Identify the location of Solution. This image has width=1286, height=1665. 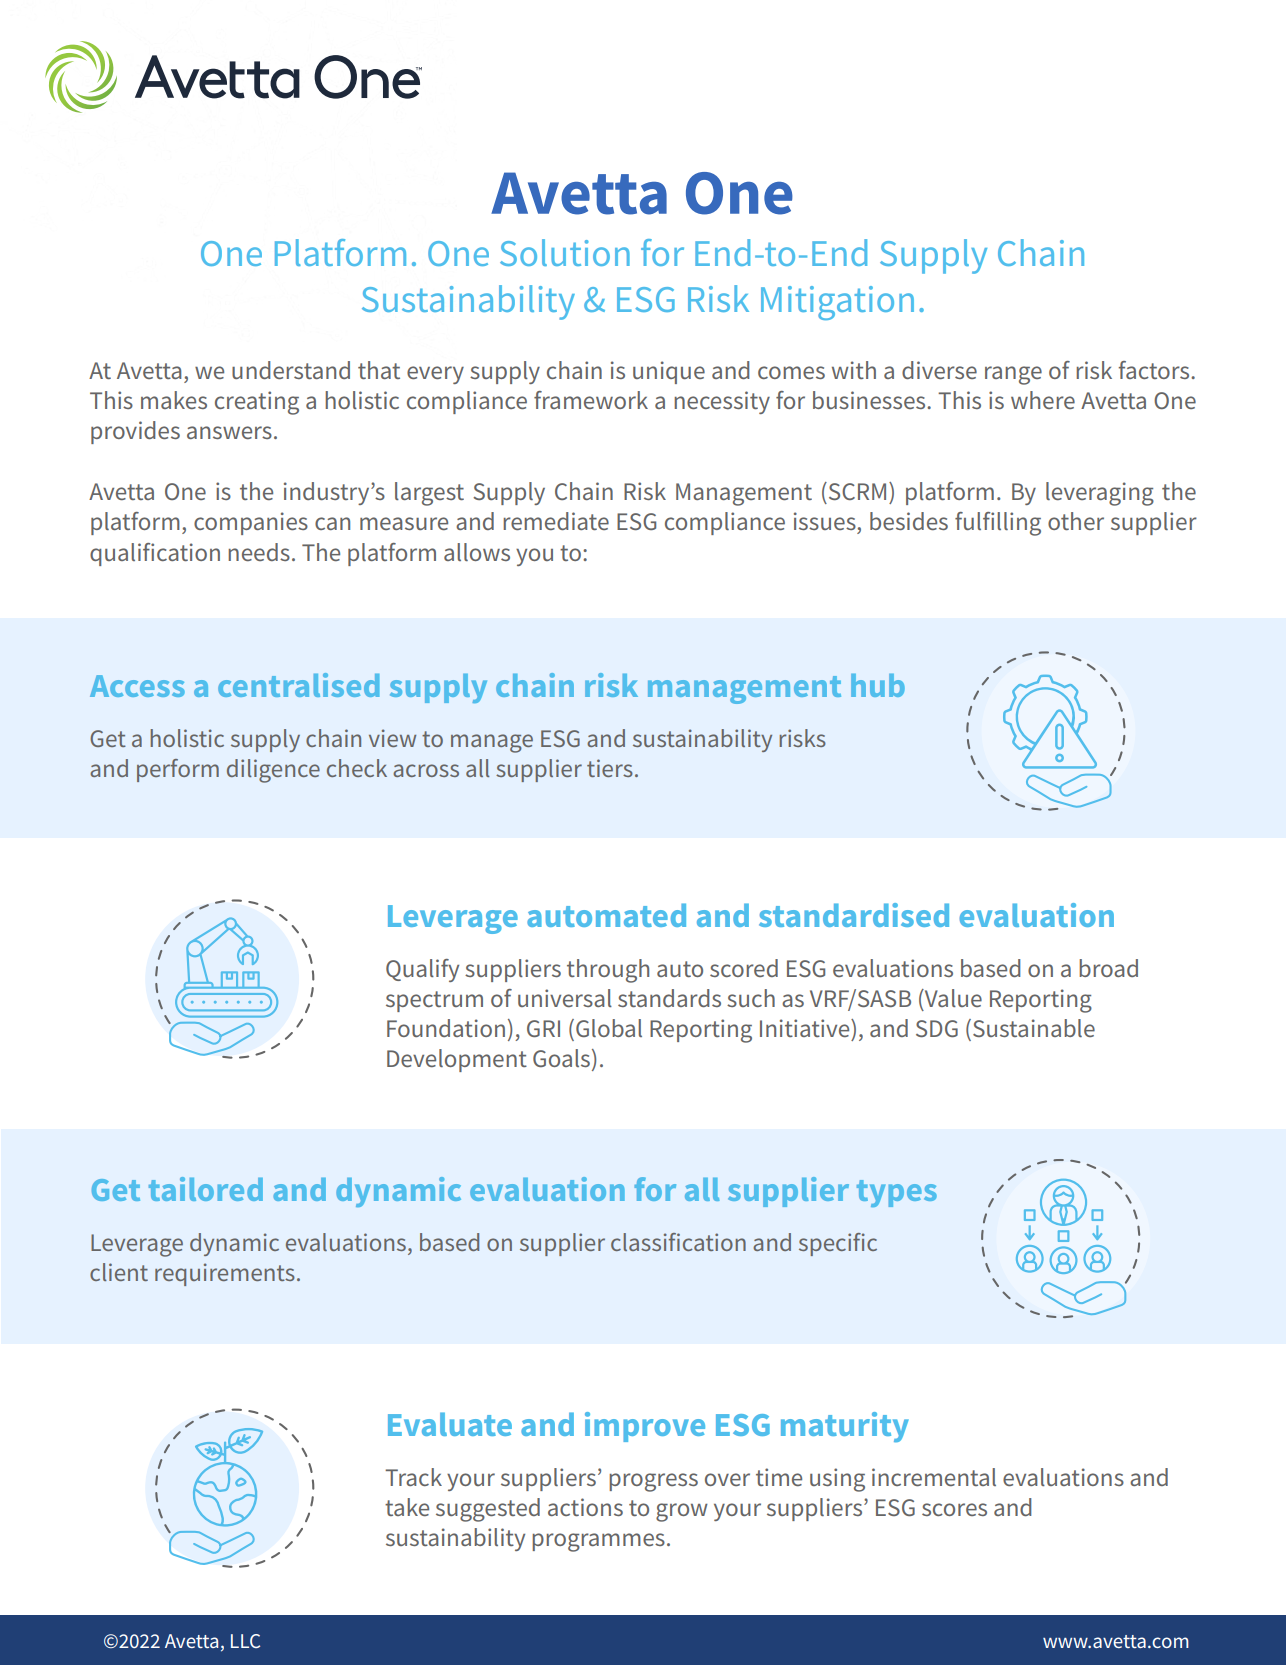
(565, 252).
